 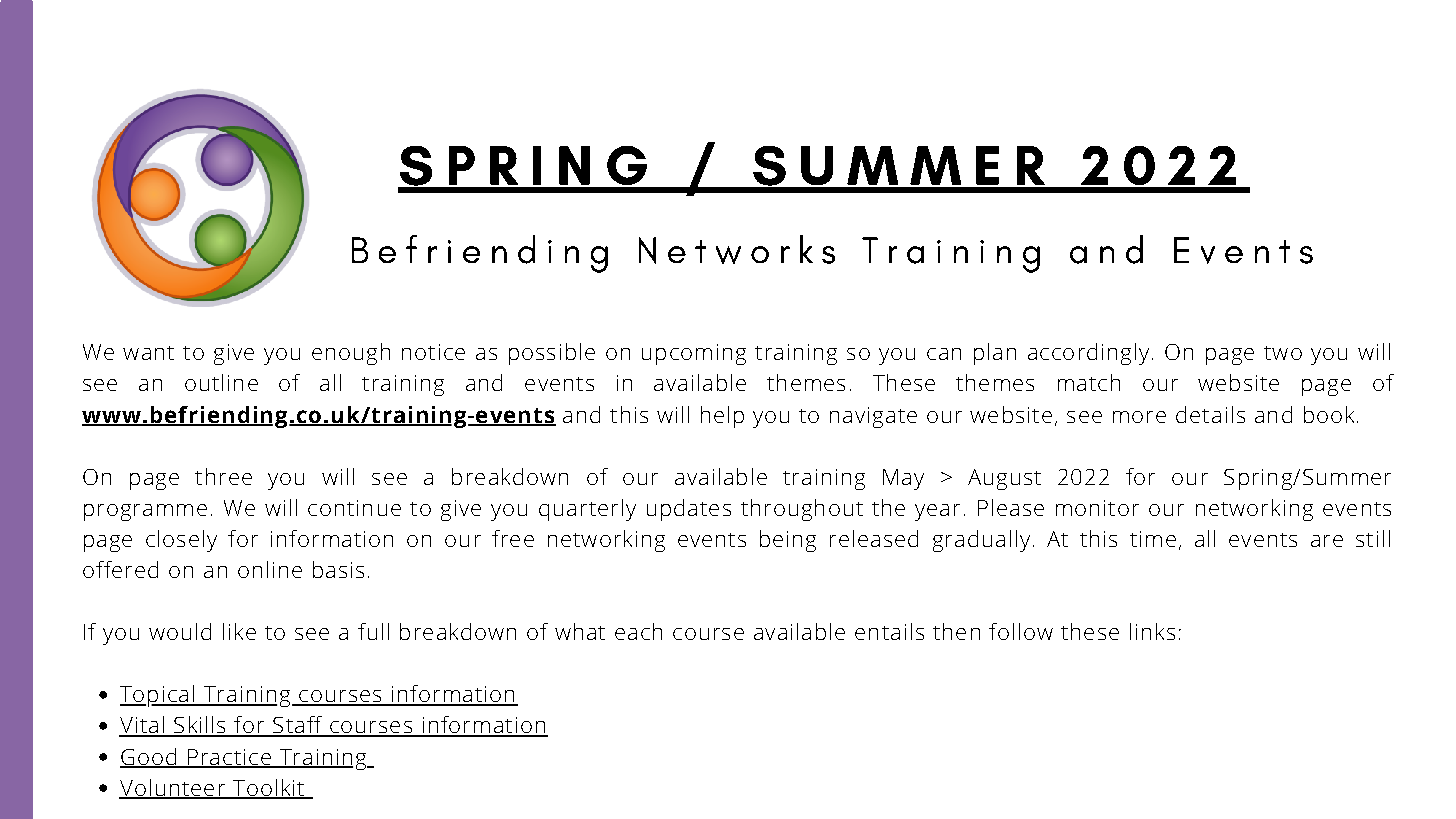 What do you see at coordinates (269, 788) in the screenshot?
I see `Toolkit` at bounding box center [269, 788].
